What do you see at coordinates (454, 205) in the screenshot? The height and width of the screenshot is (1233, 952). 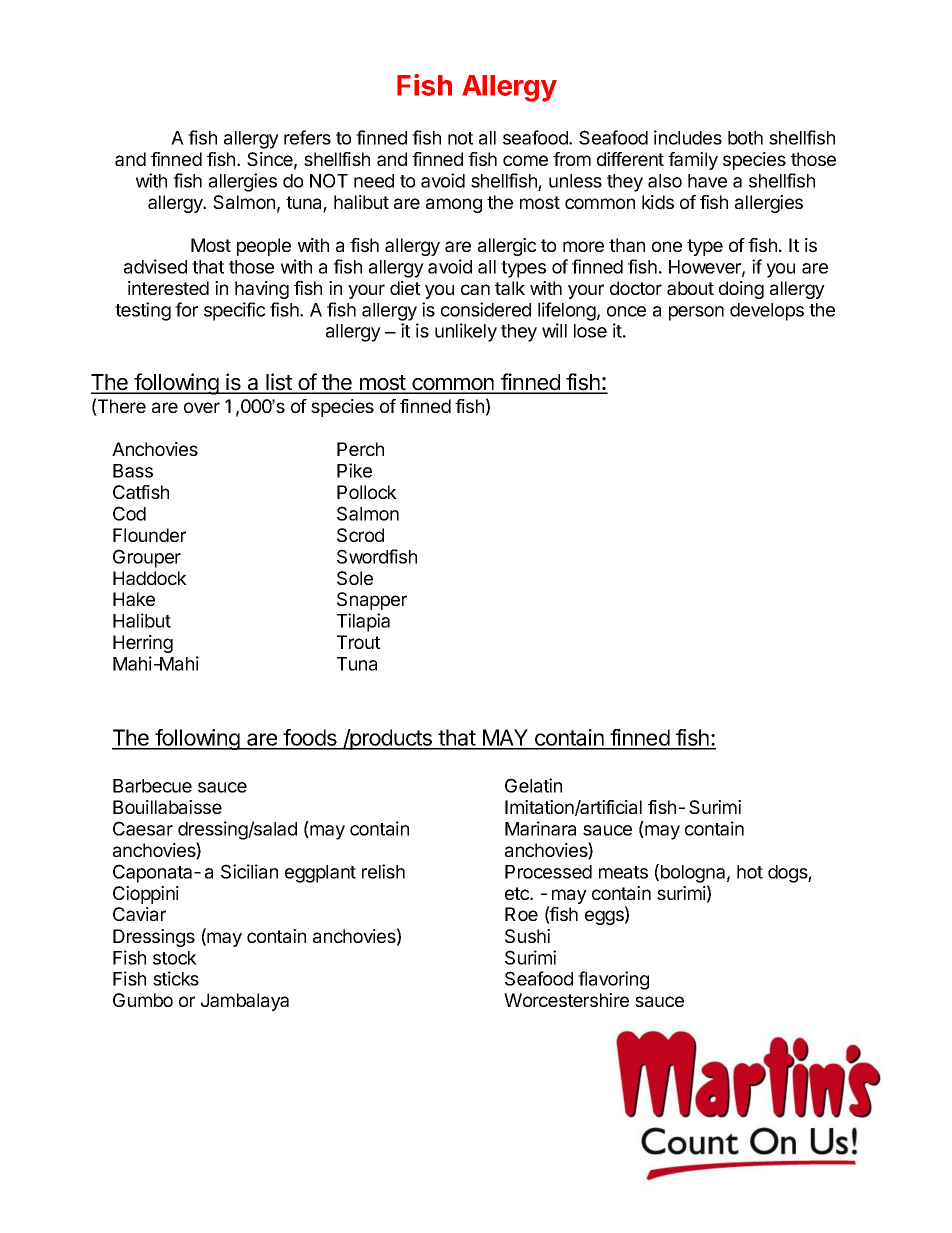 I see `among` at bounding box center [454, 205].
